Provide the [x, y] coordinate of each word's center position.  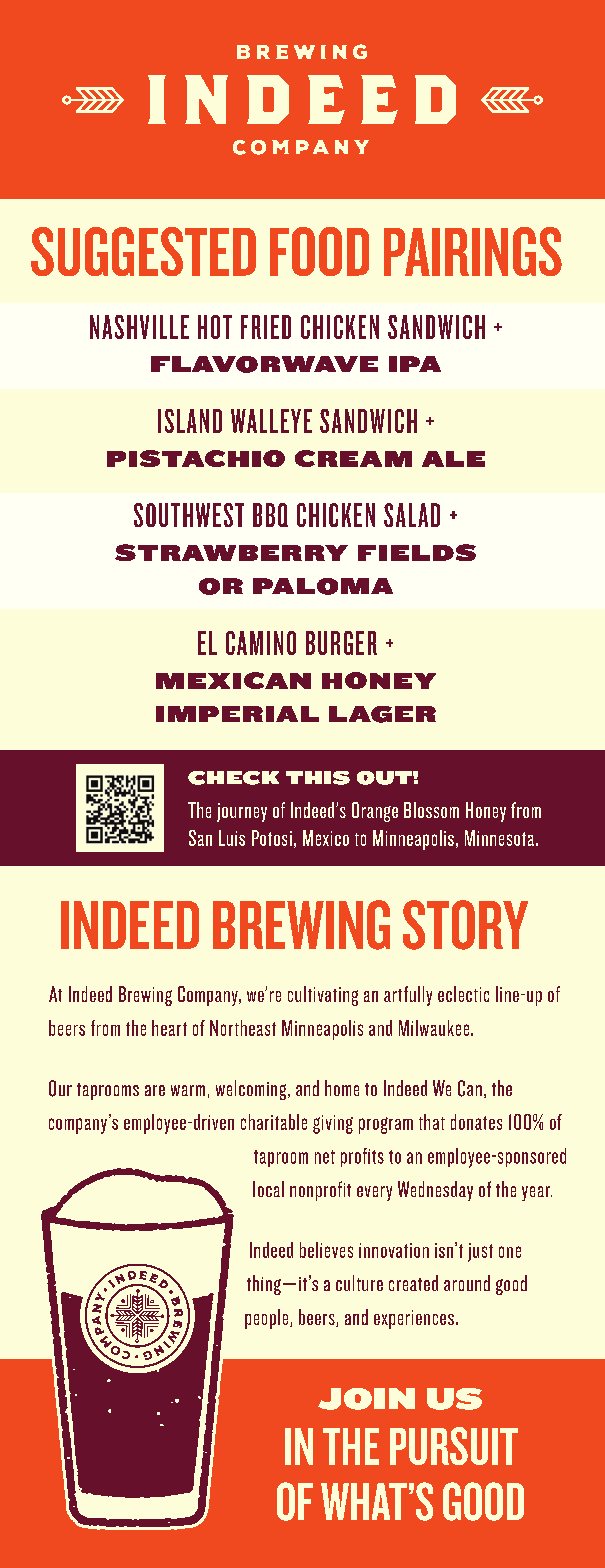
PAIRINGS [473, 251]
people [268, 1319]
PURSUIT [454, 1446]
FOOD [319, 251]
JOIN [366, 1399]
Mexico [326, 838]
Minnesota [499, 838]
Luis [232, 838]
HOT [215, 327]
